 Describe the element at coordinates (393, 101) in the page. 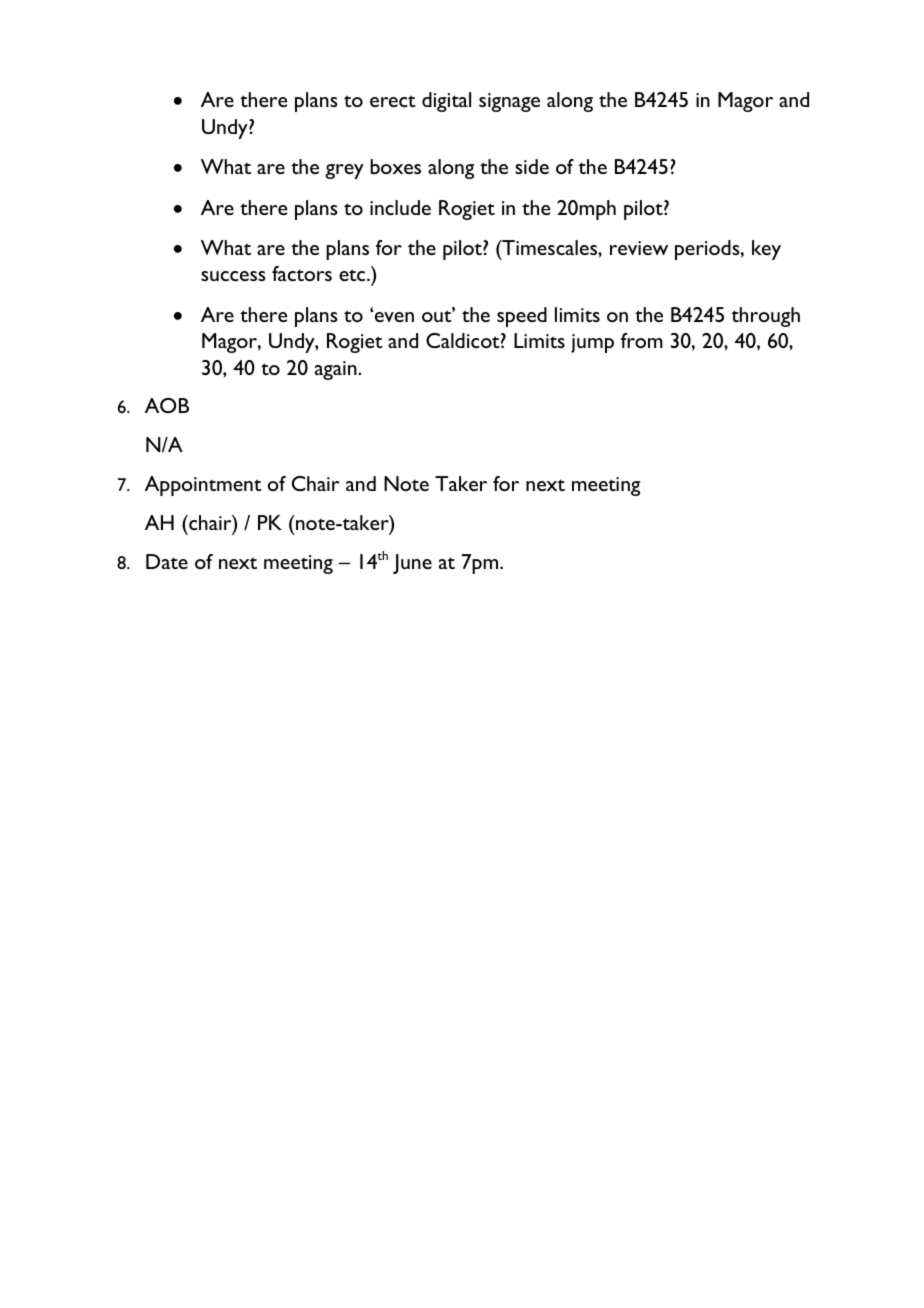

I see `erect` at that location.
